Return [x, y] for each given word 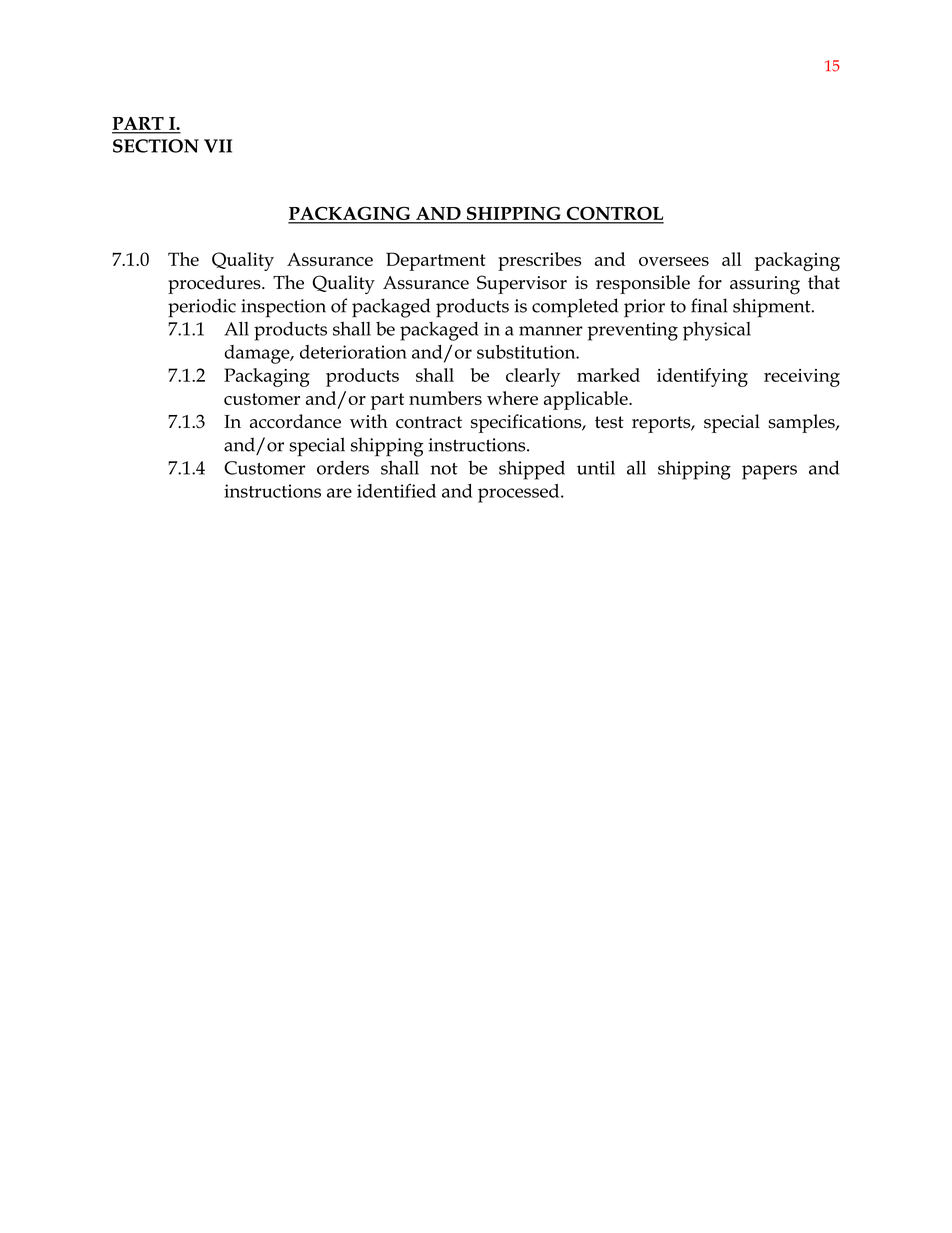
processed [520, 493]
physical [717, 331]
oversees [674, 261]
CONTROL [614, 214]
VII [218, 146]
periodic [202, 308]
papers [769, 472]
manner [551, 331]
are [339, 493]
